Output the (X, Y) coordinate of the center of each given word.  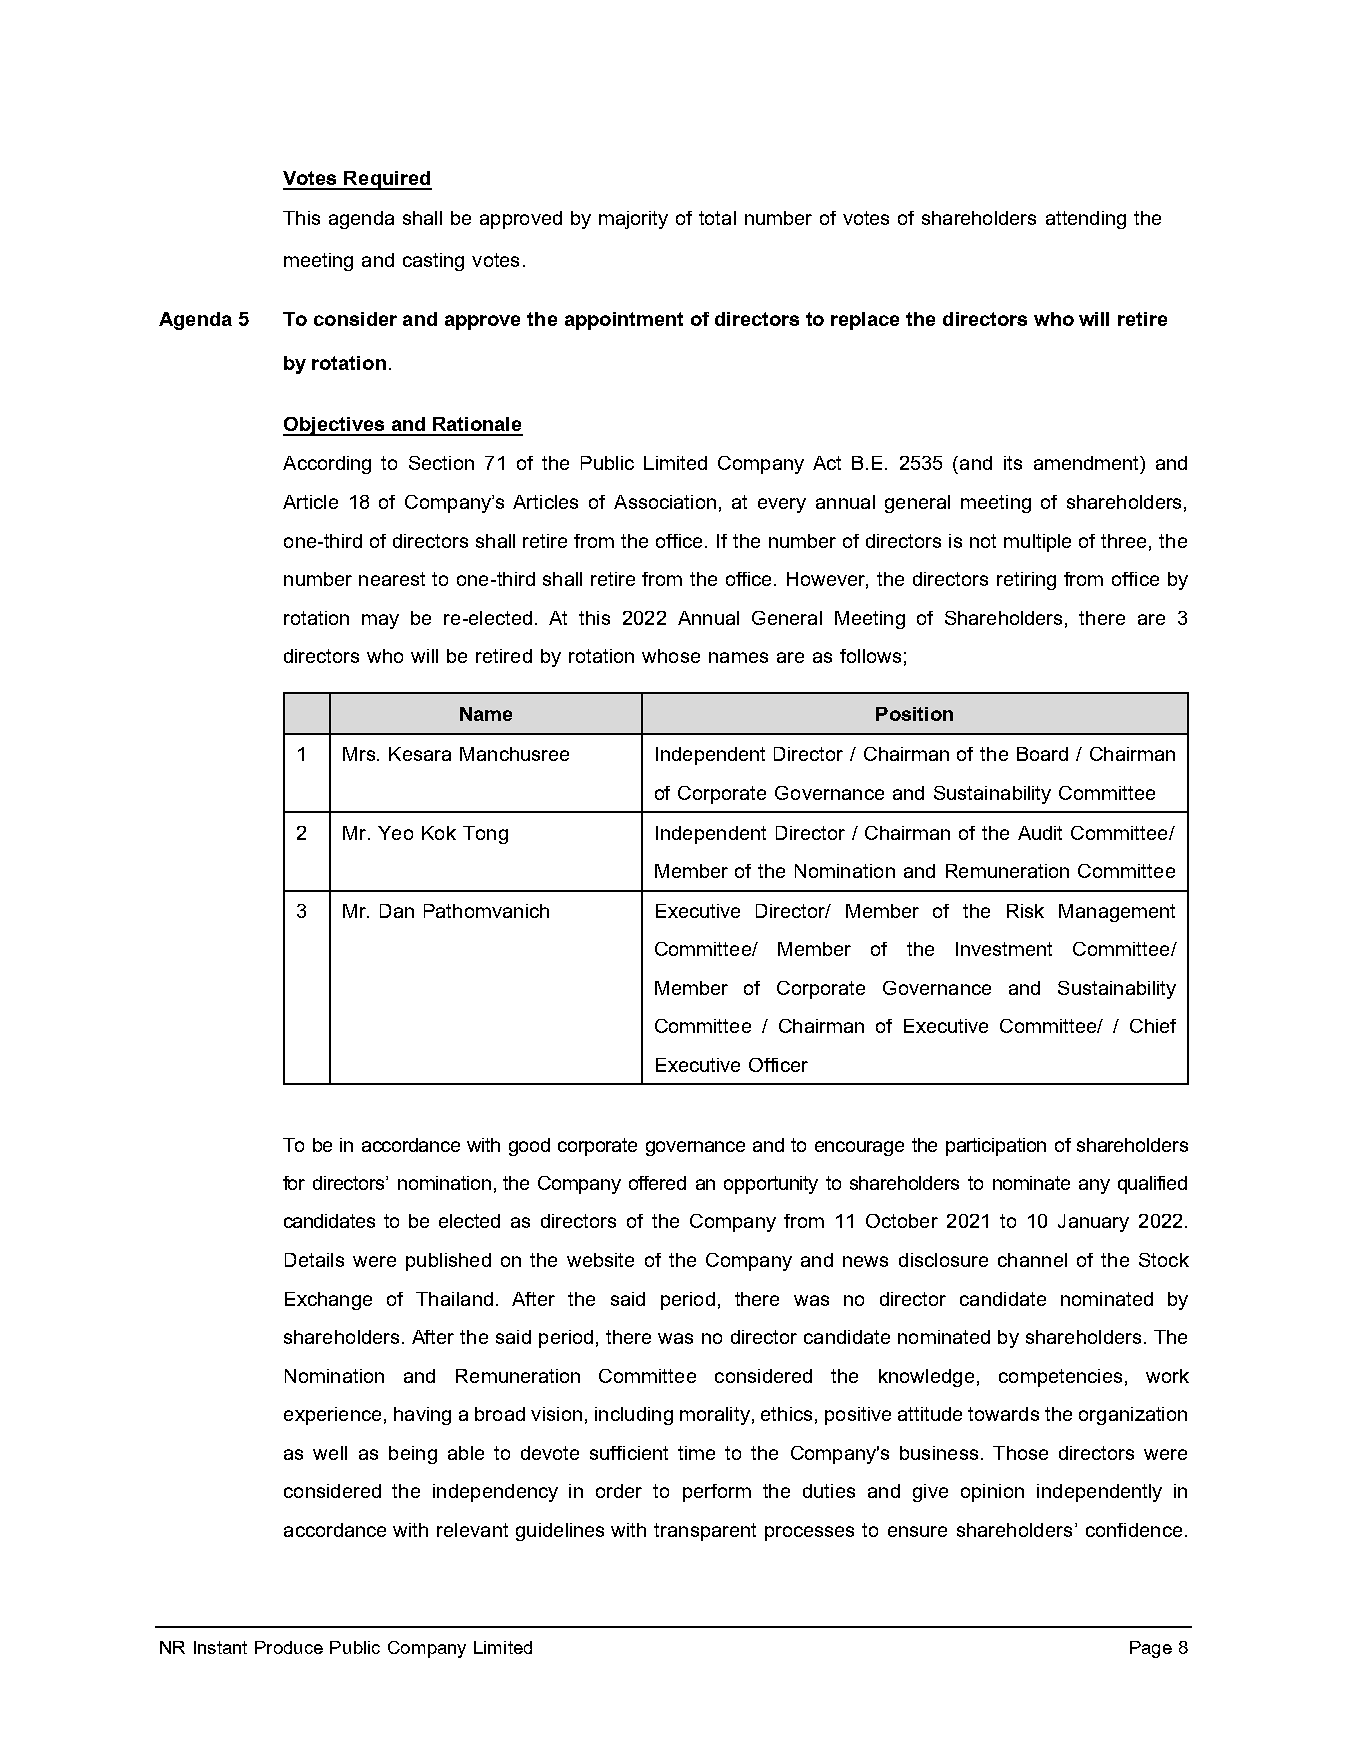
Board (1042, 754)
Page (1151, 1649)
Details (314, 1260)
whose (671, 656)
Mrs (359, 754)
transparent (705, 1532)
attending (1086, 220)
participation (996, 1147)
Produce (289, 1647)
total (717, 218)
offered (657, 1183)
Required (387, 180)
